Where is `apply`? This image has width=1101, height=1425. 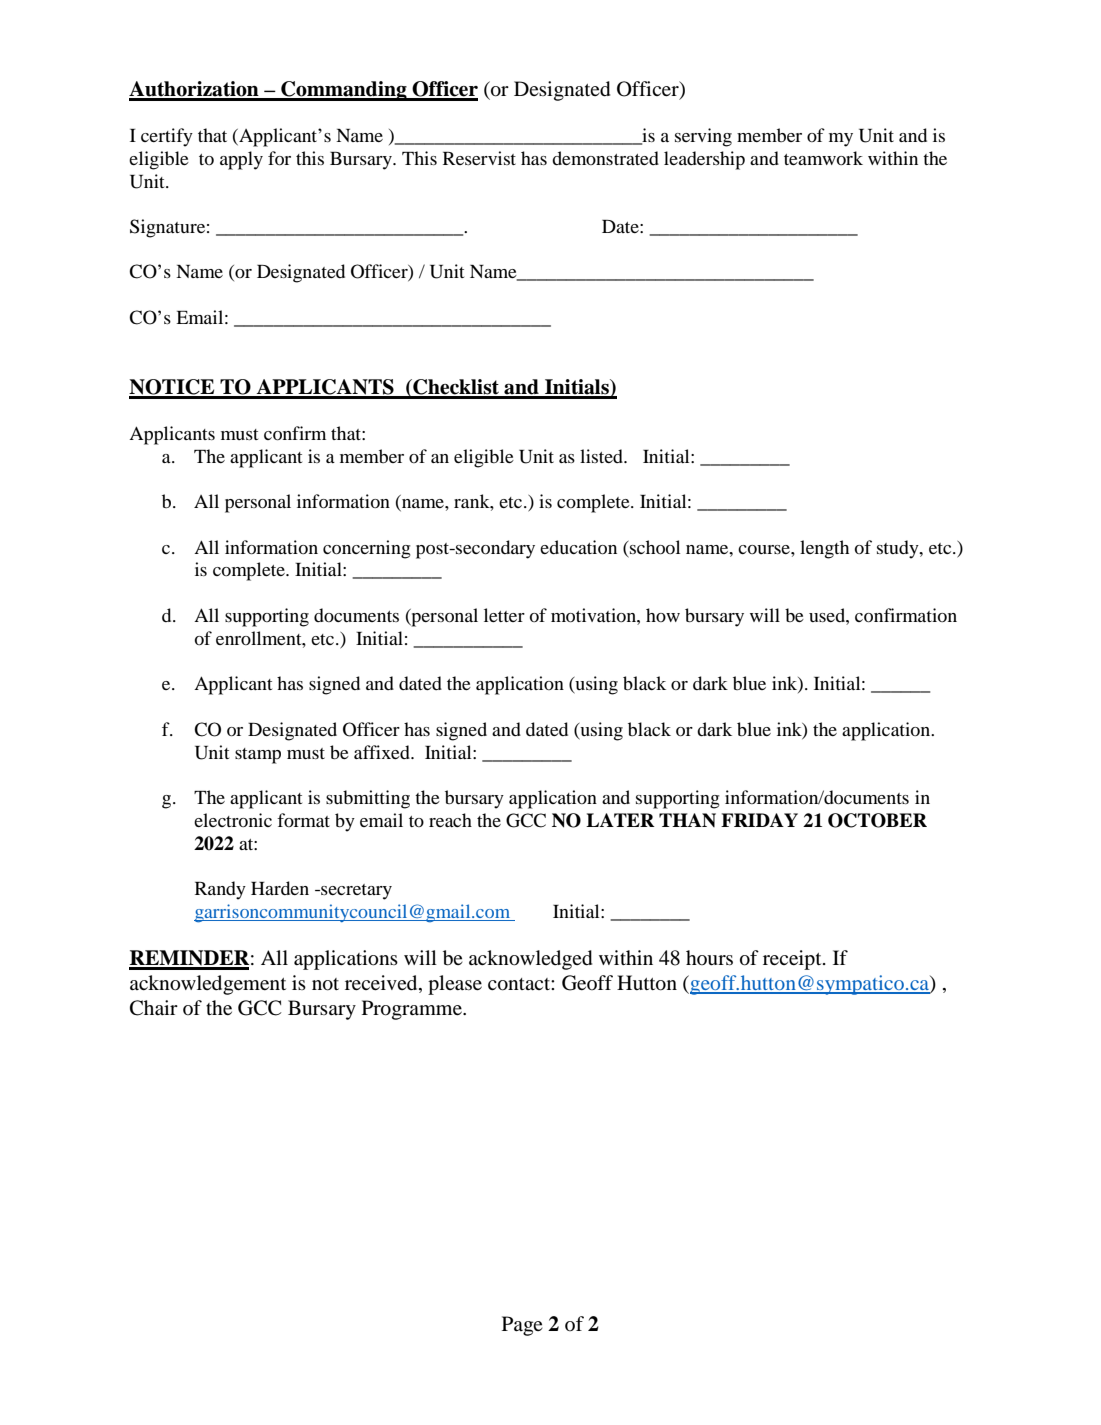 apply is located at coordinates (241, 160).
